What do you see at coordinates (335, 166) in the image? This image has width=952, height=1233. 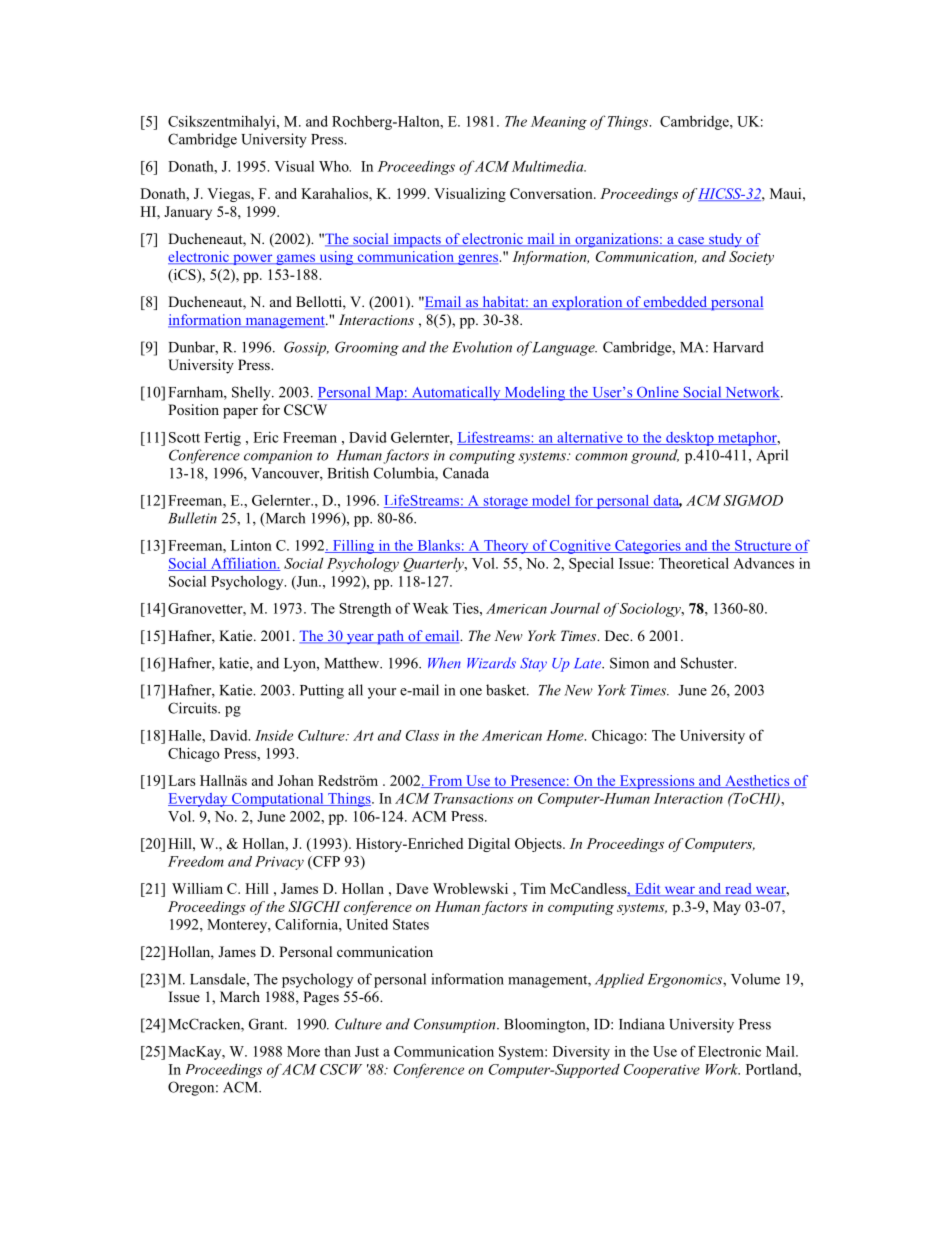 I see `Who` at bounding box center [335, 166].
